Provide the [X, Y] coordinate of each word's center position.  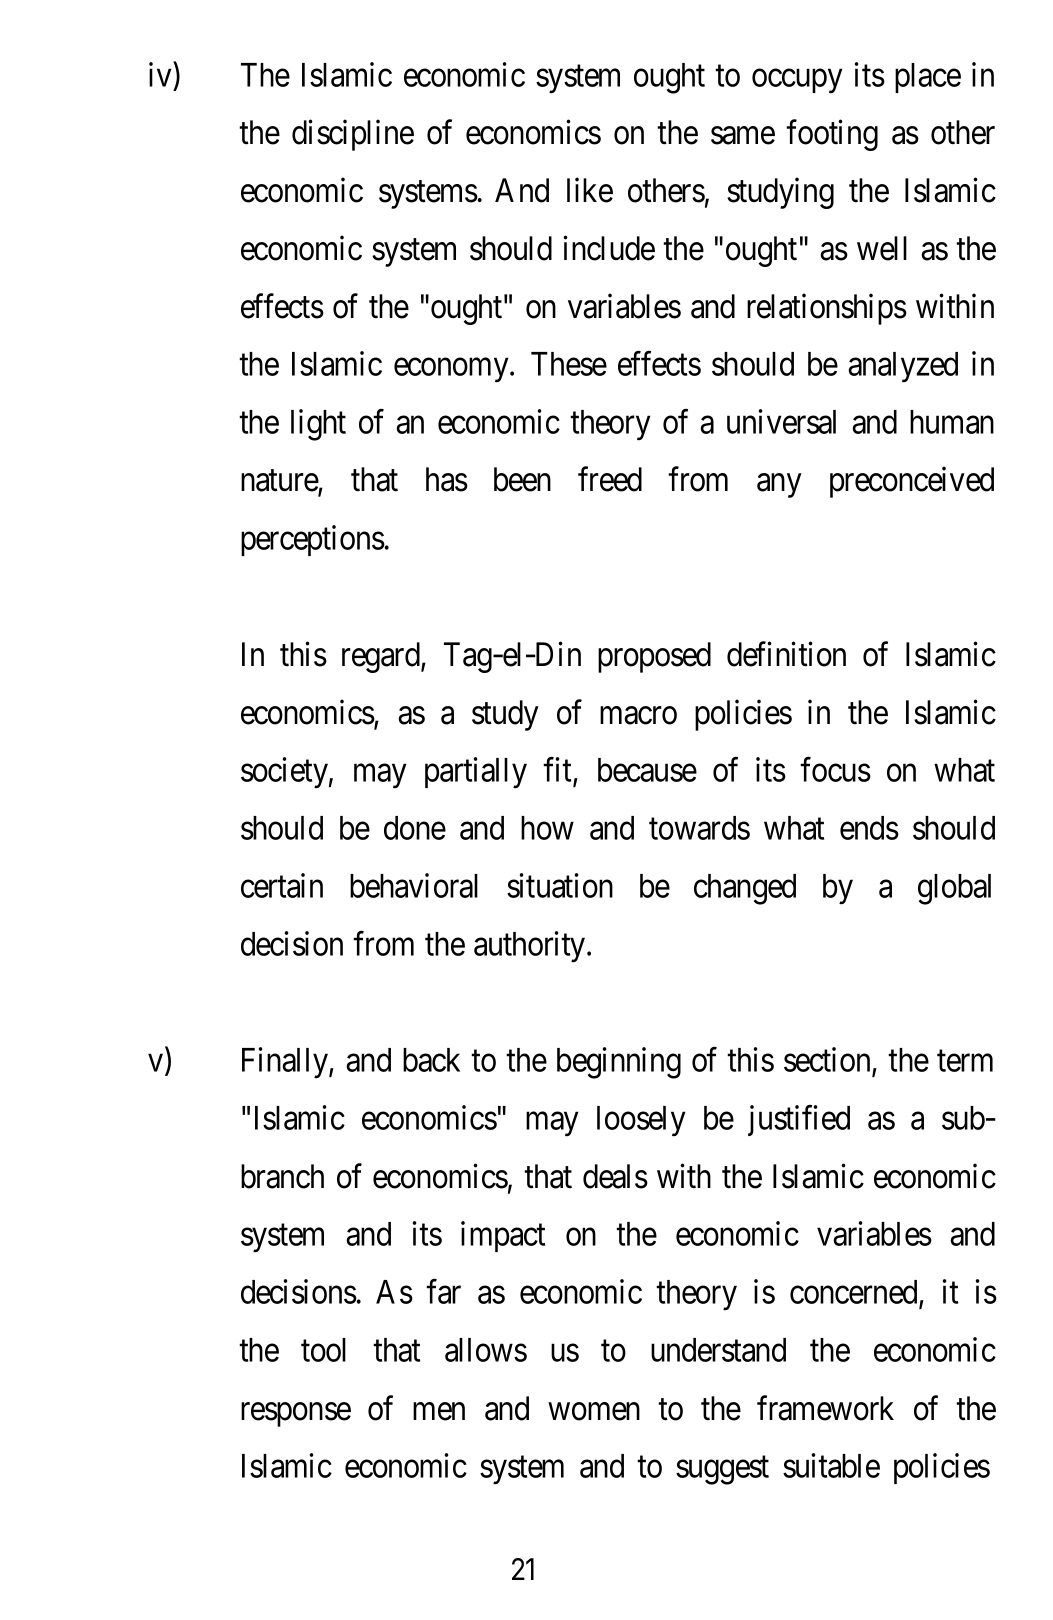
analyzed [903, 367]
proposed [654, 657]
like [590, 190]
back [431, 1060]
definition [786, 654]
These [569, 364]
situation [560, 885]
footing [832, 135]
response [296, 1415]
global [954, 889]
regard [382, 657]
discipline [353, 135]
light [318, 425]
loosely [641, 1121]
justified [799, 1120]
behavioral [414, 885]
